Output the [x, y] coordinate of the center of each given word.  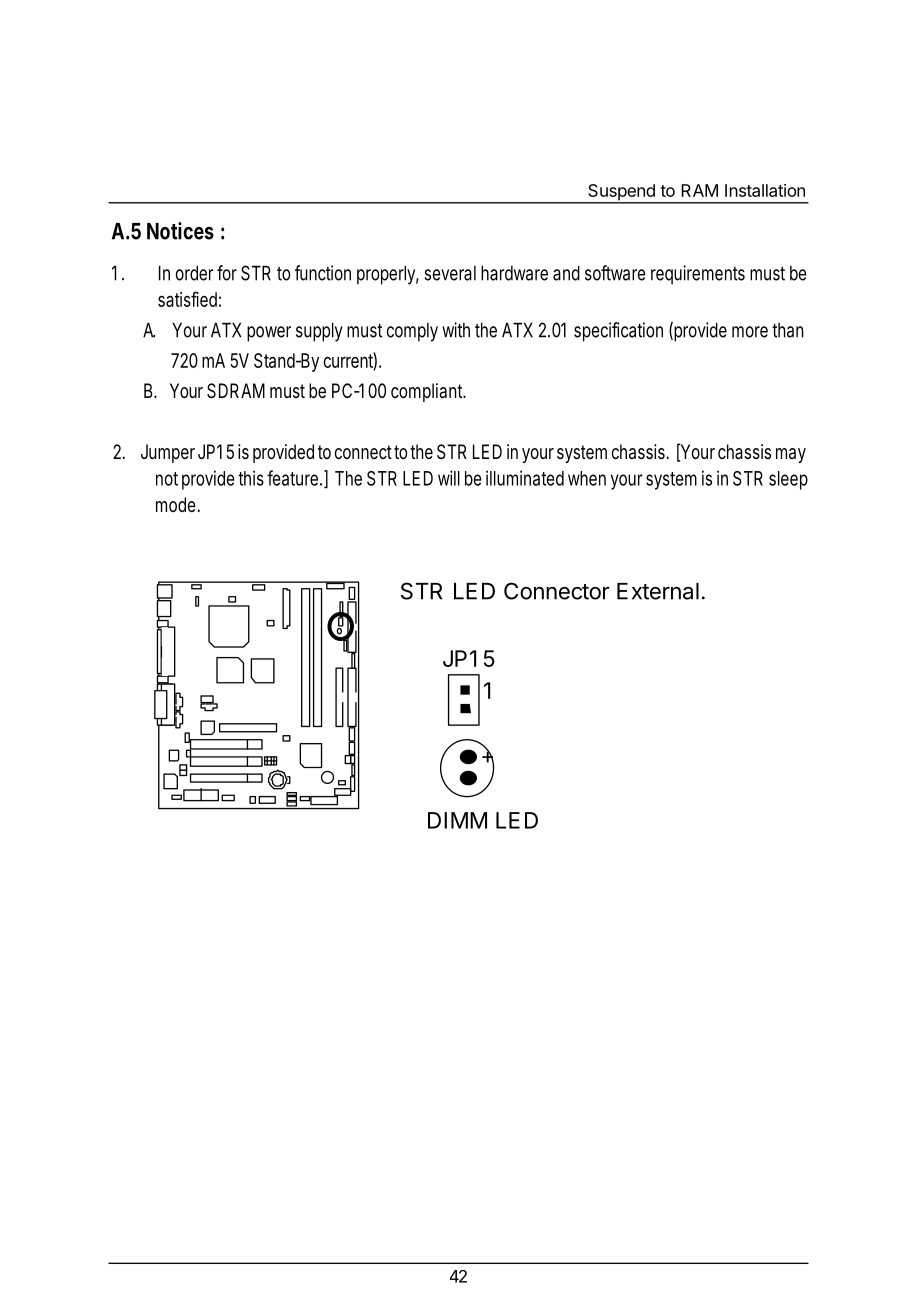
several [450, 273]
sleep [788, 480]
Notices [180, 231]
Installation [765, 190]
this [251, 478]
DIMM [457, 820]
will [449, 478]
